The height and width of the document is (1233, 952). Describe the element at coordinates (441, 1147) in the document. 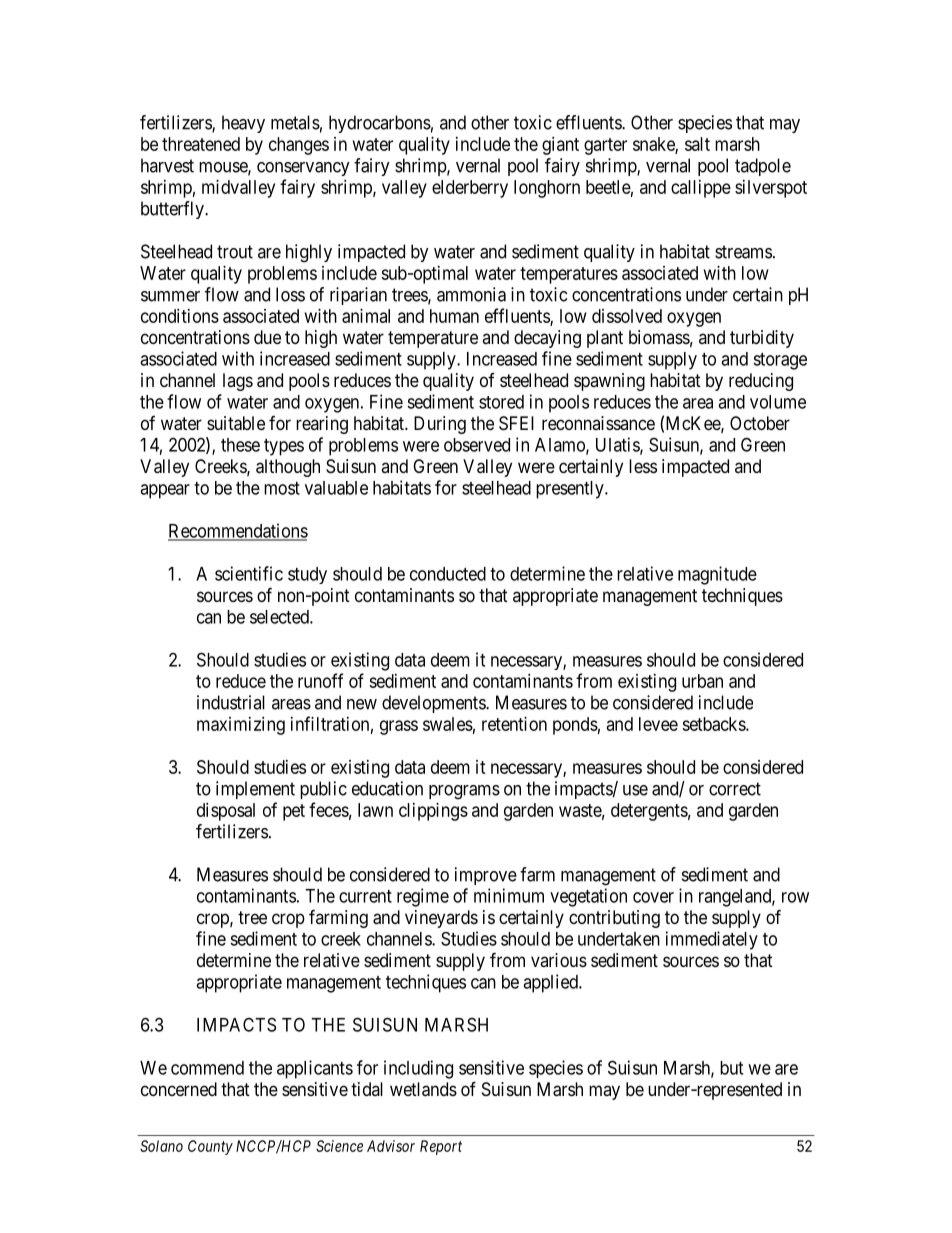

I see `Report` at that location.
